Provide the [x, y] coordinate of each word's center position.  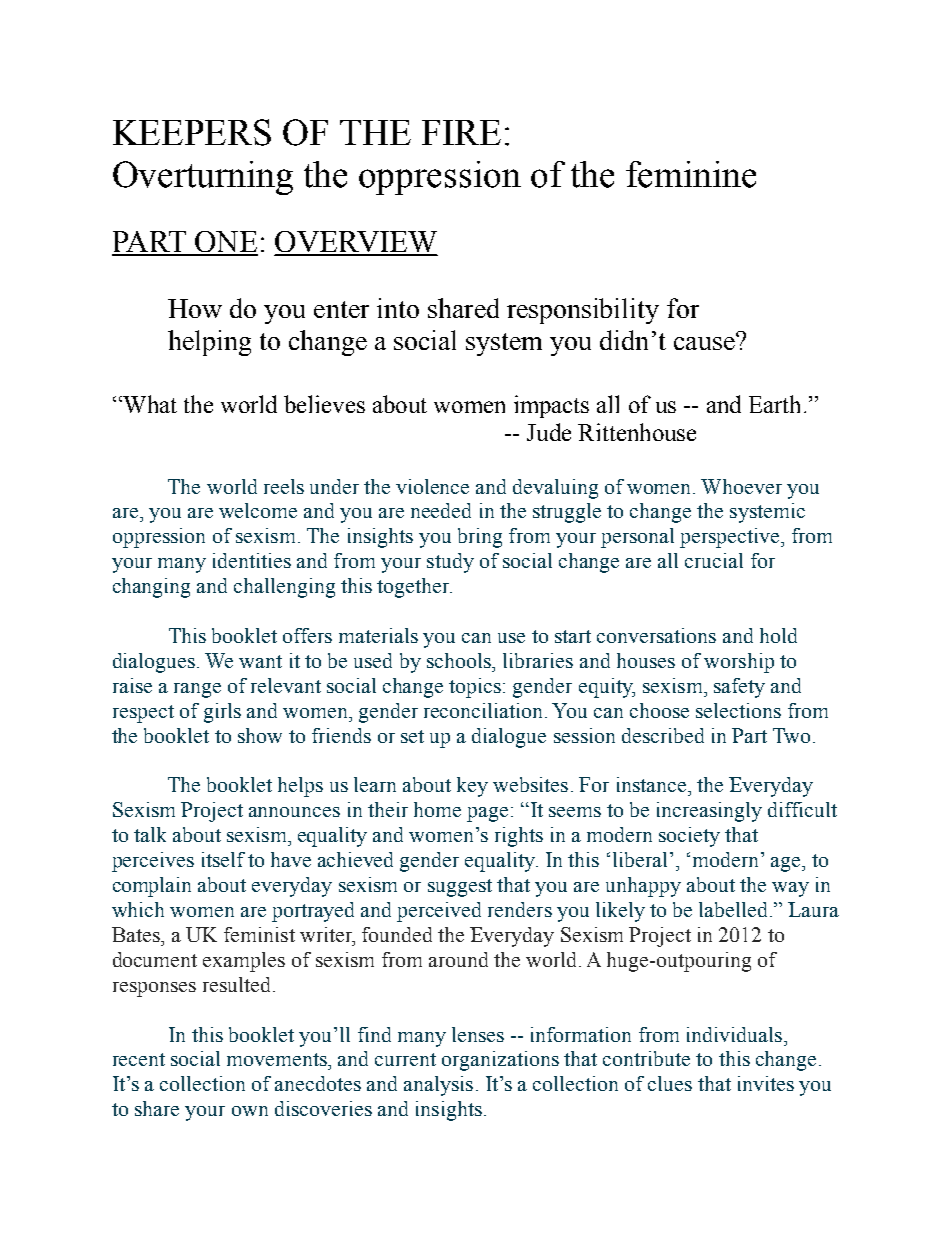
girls [222, 713]
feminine [691, 174]
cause [705, 342]
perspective [731, 538]
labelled [735, 909]
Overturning [203, 178]
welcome [258, 510]
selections [738, 710]
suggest [460, 888]
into [398, 308]
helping [209, 343]
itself [223, 859]
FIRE [461, 132]
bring [480, 538]
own [250, 1111]
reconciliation [485, 710]
